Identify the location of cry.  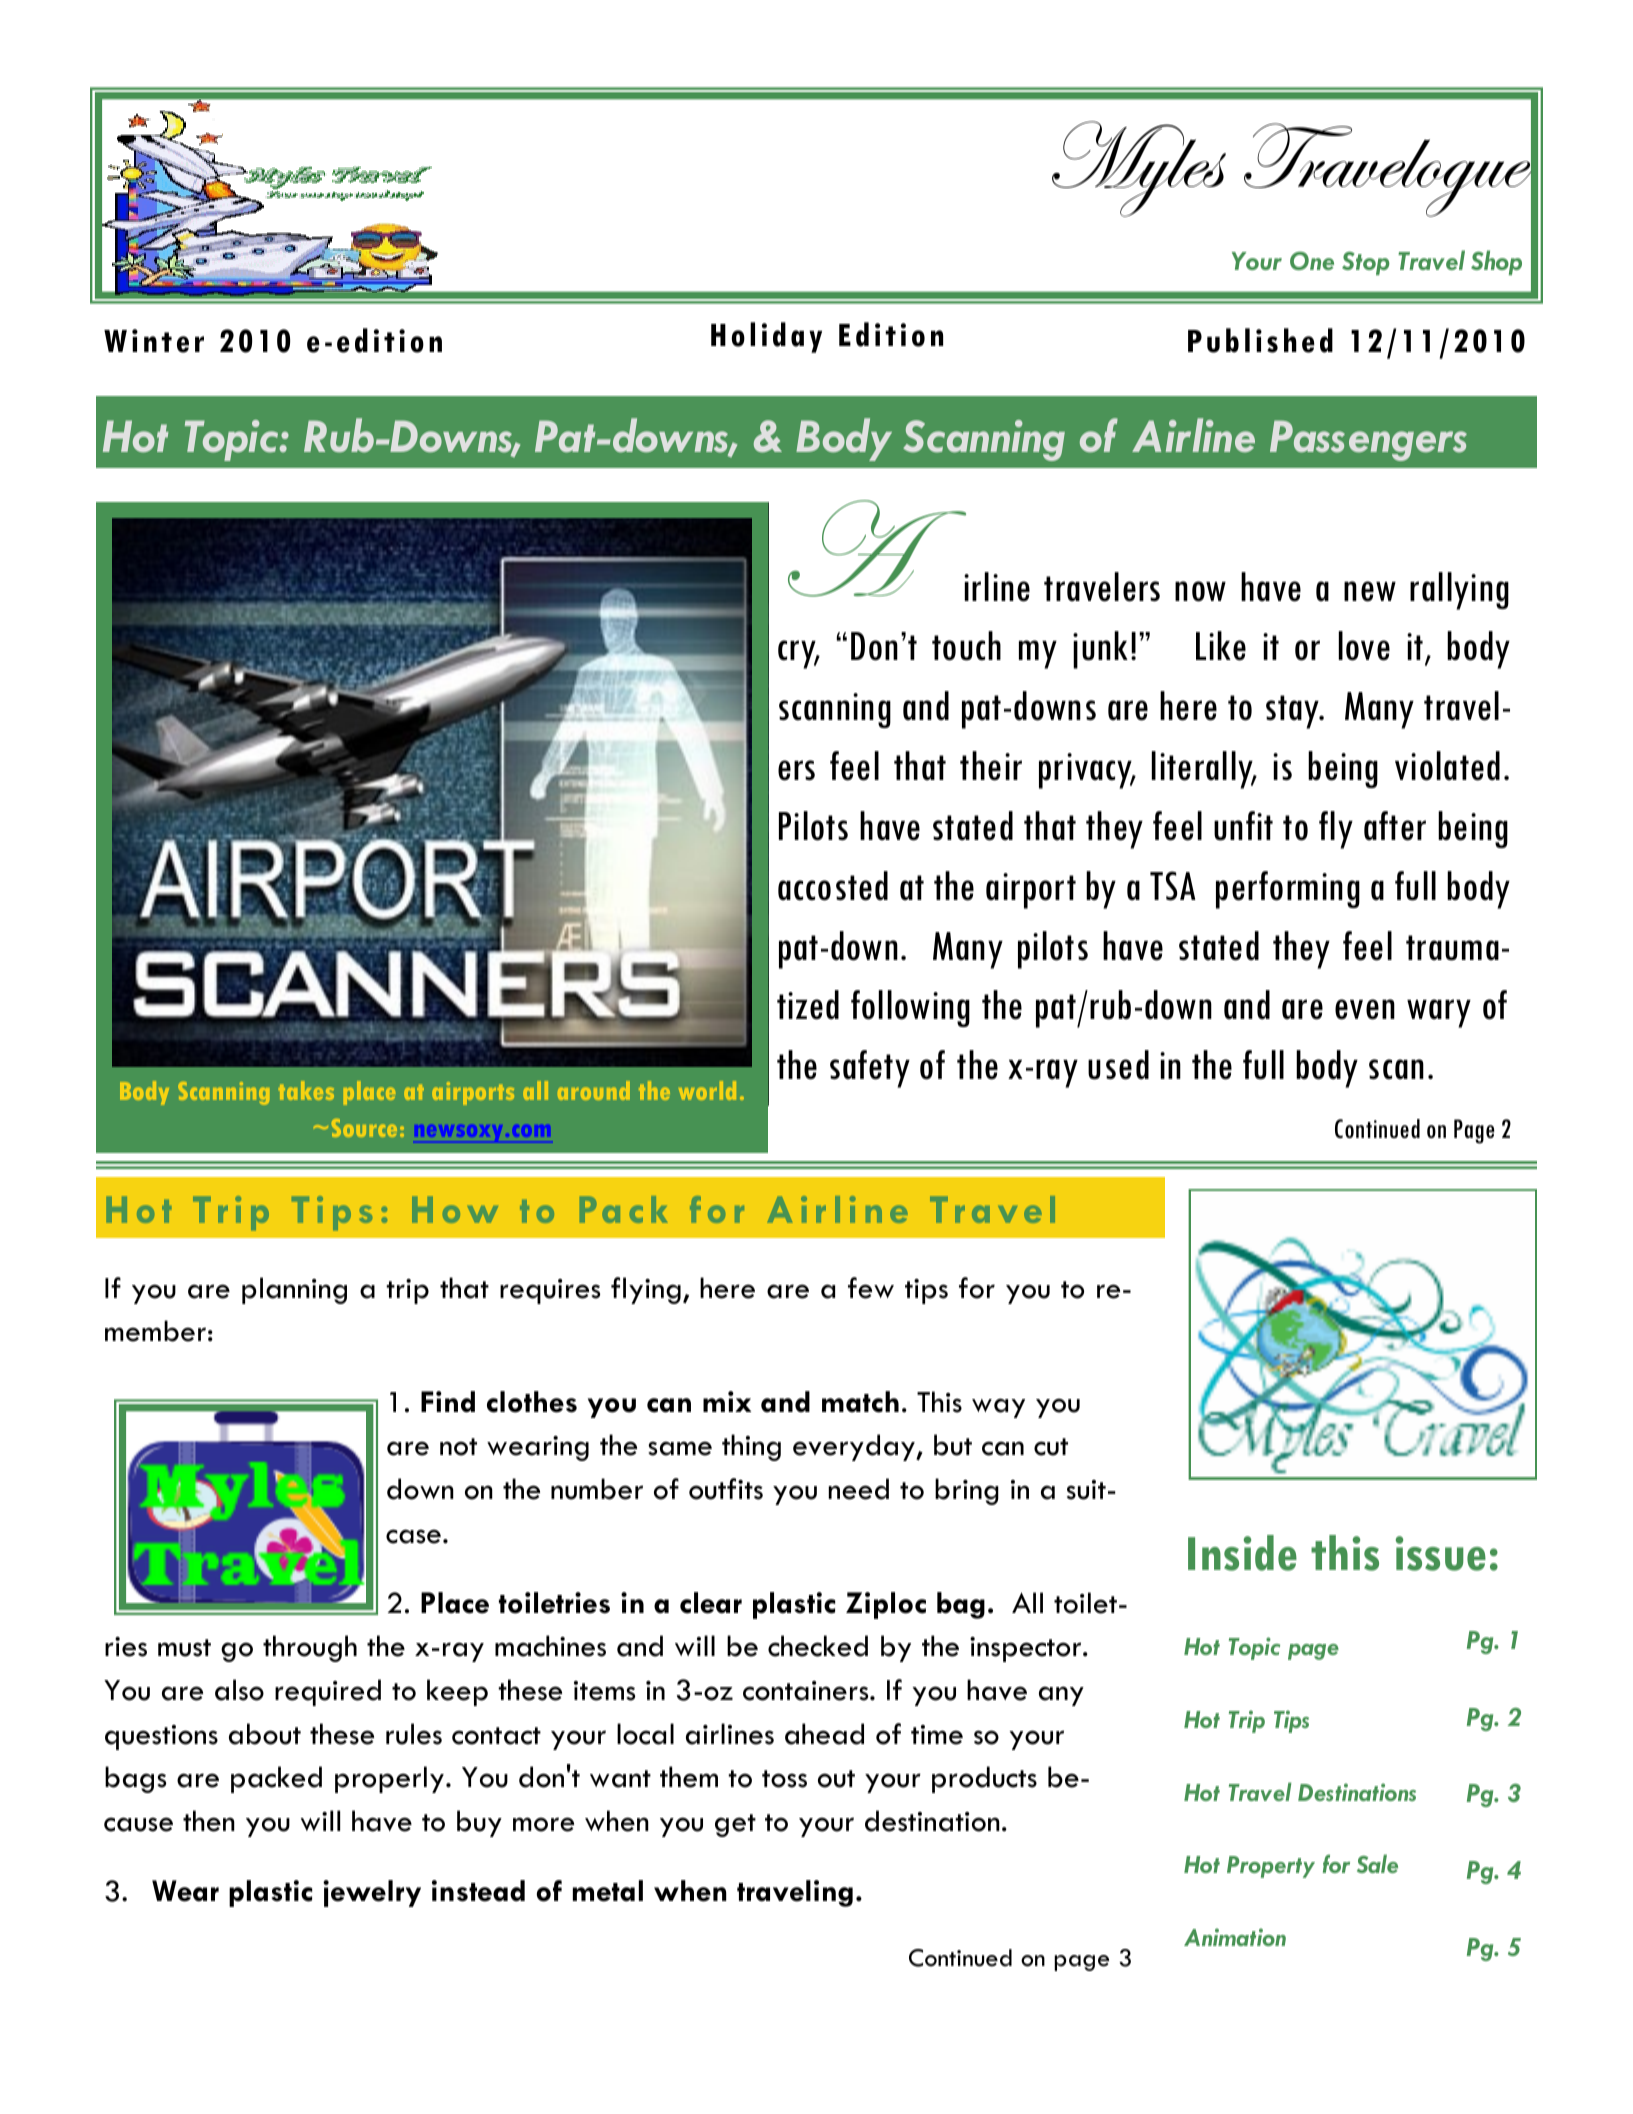
(798, 654).
